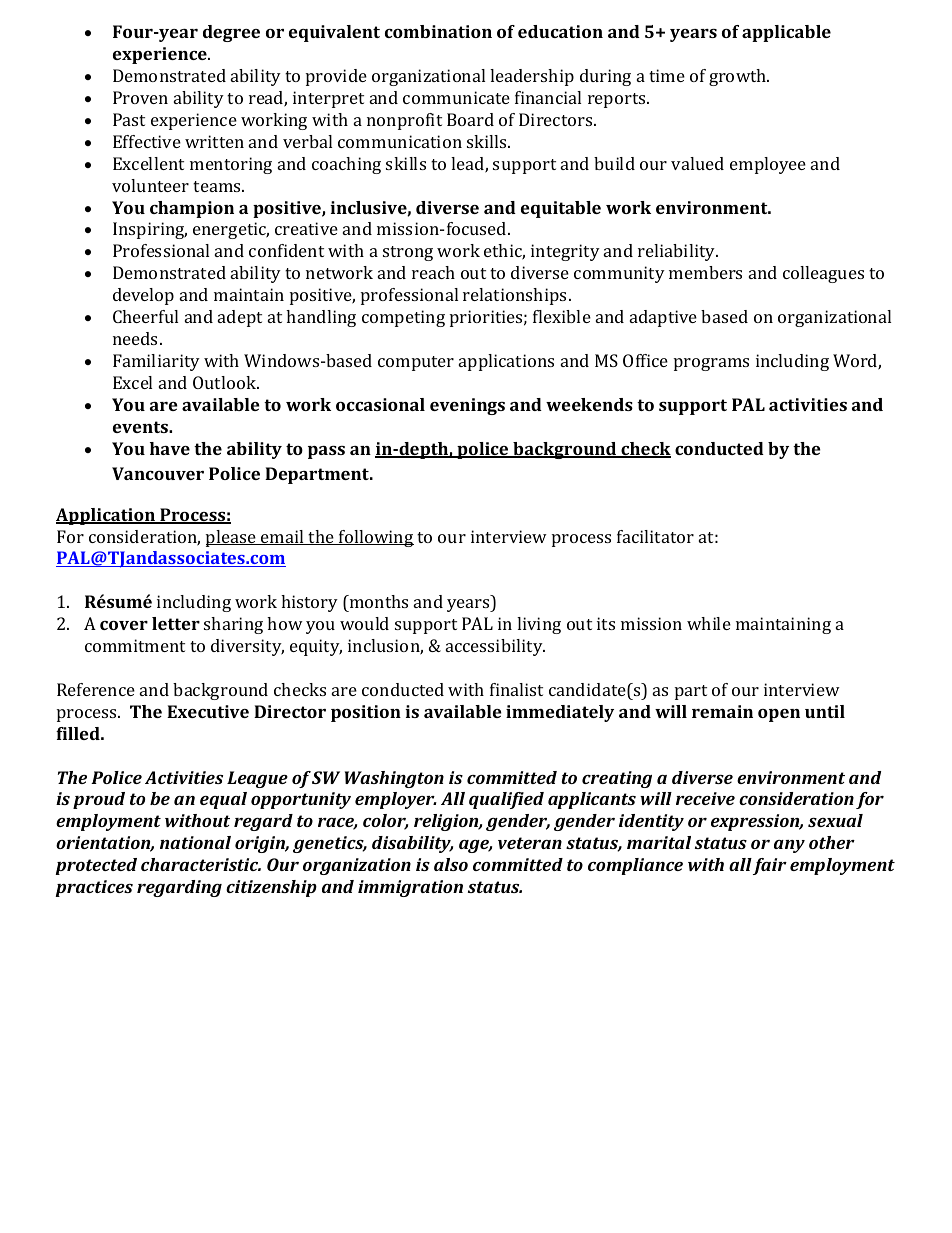 The width and height of the page is (952, 1233). I want to click on facilitator, so click(655, 536).
